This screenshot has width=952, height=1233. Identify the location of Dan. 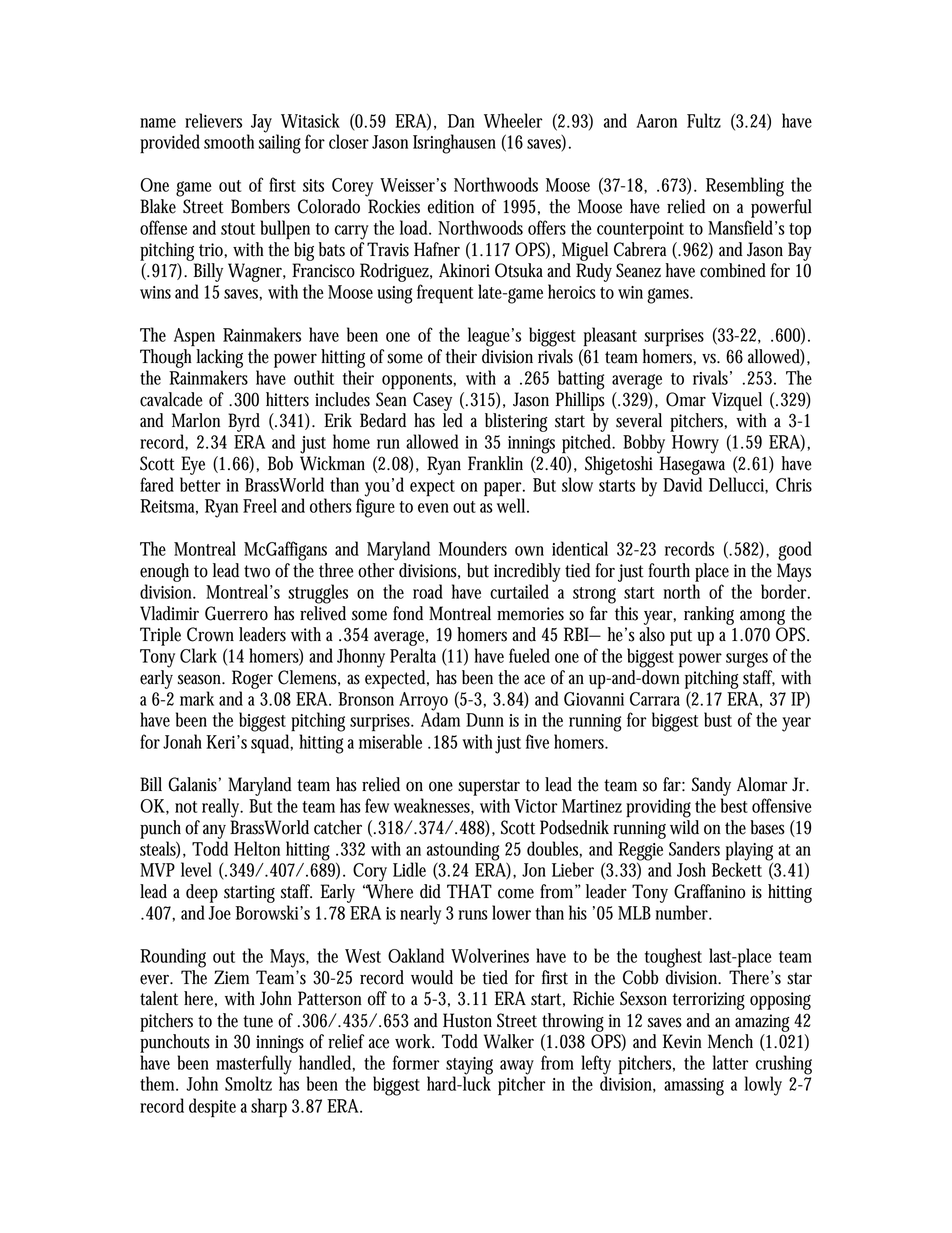
(461, 121).
